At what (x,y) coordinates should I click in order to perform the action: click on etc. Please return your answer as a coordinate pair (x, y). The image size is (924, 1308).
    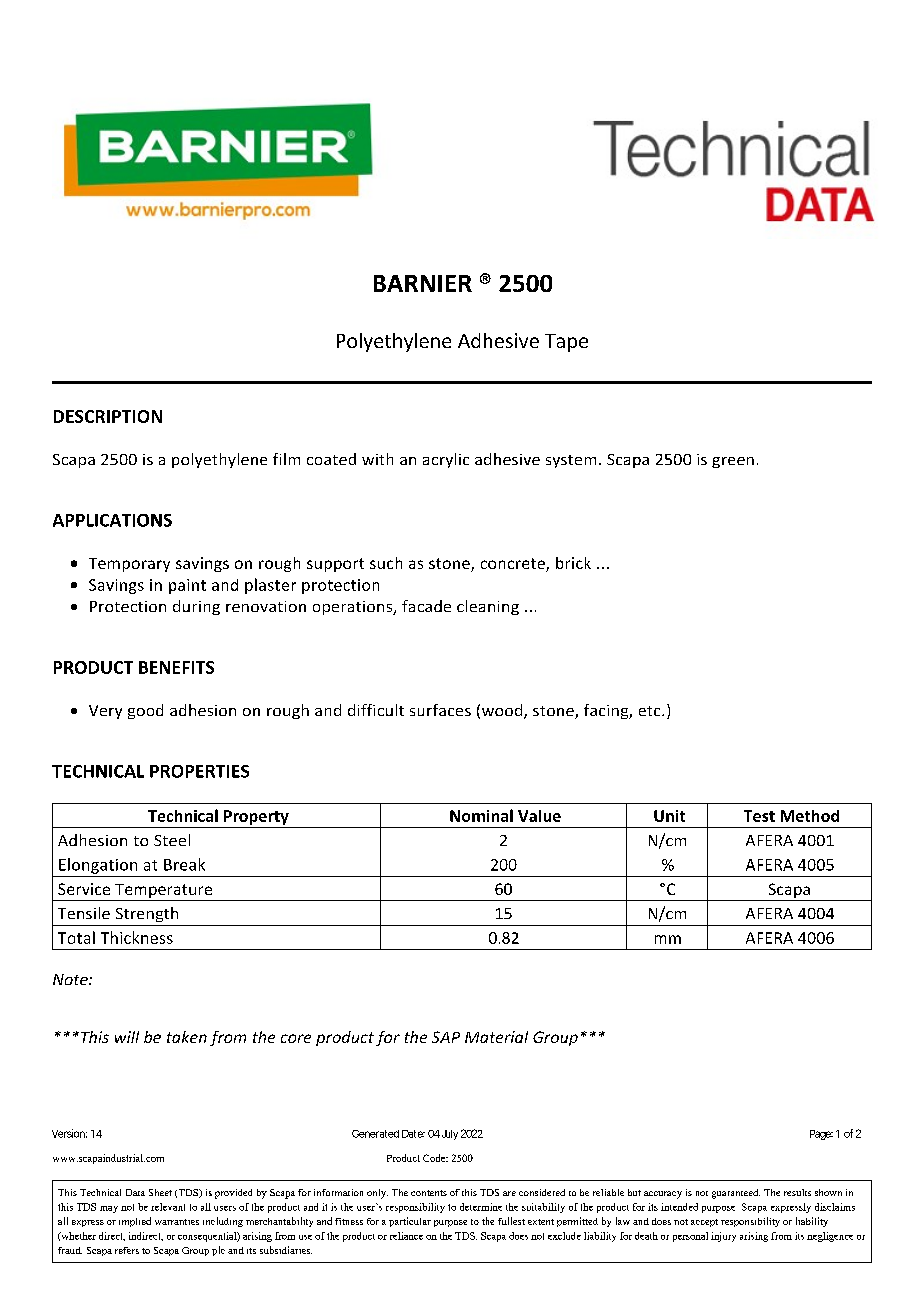
    Looking at the image, I should click on (651, 711).
